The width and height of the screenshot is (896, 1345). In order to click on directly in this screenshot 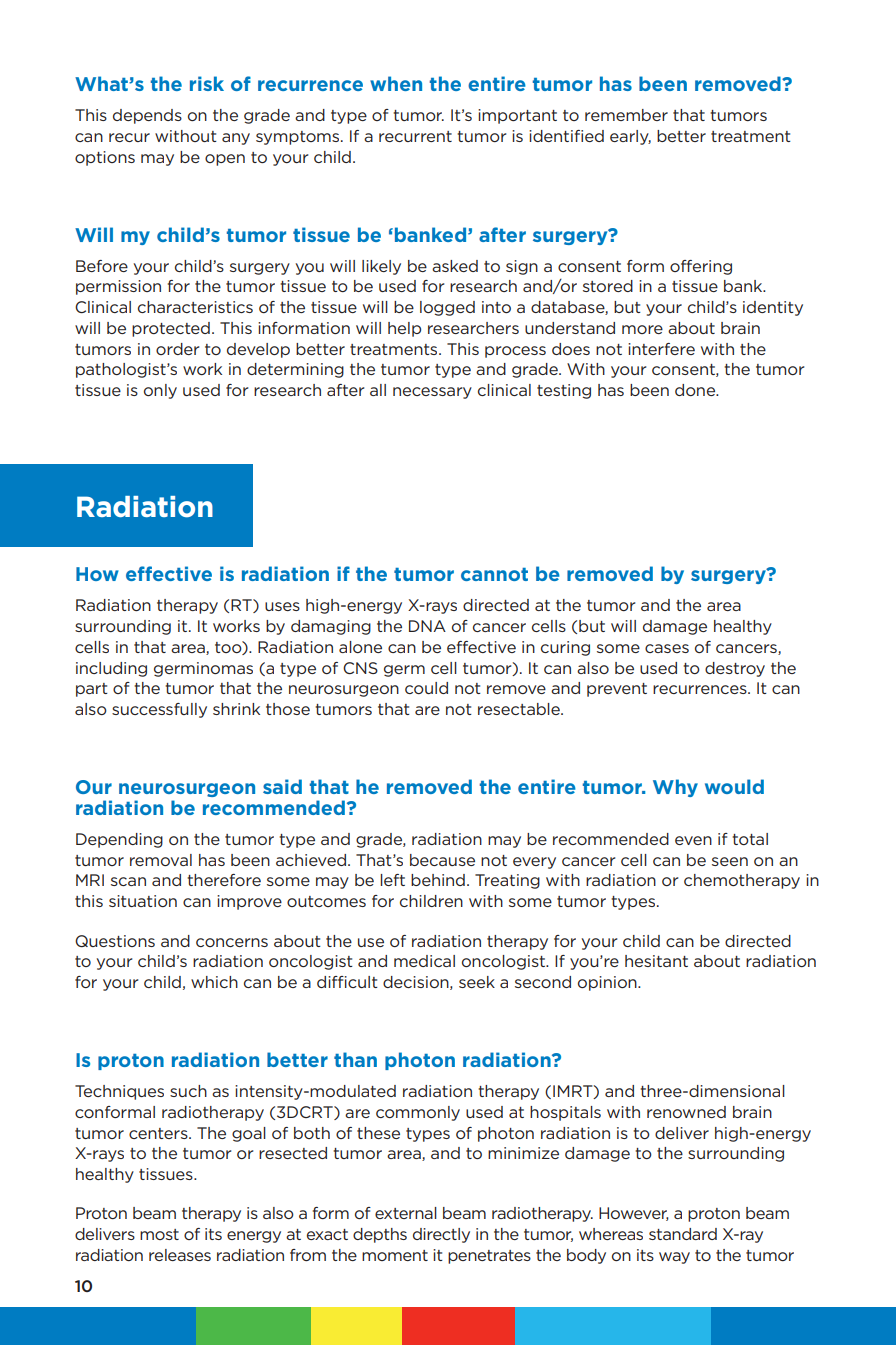, I will do `click(441, 1235)`.
